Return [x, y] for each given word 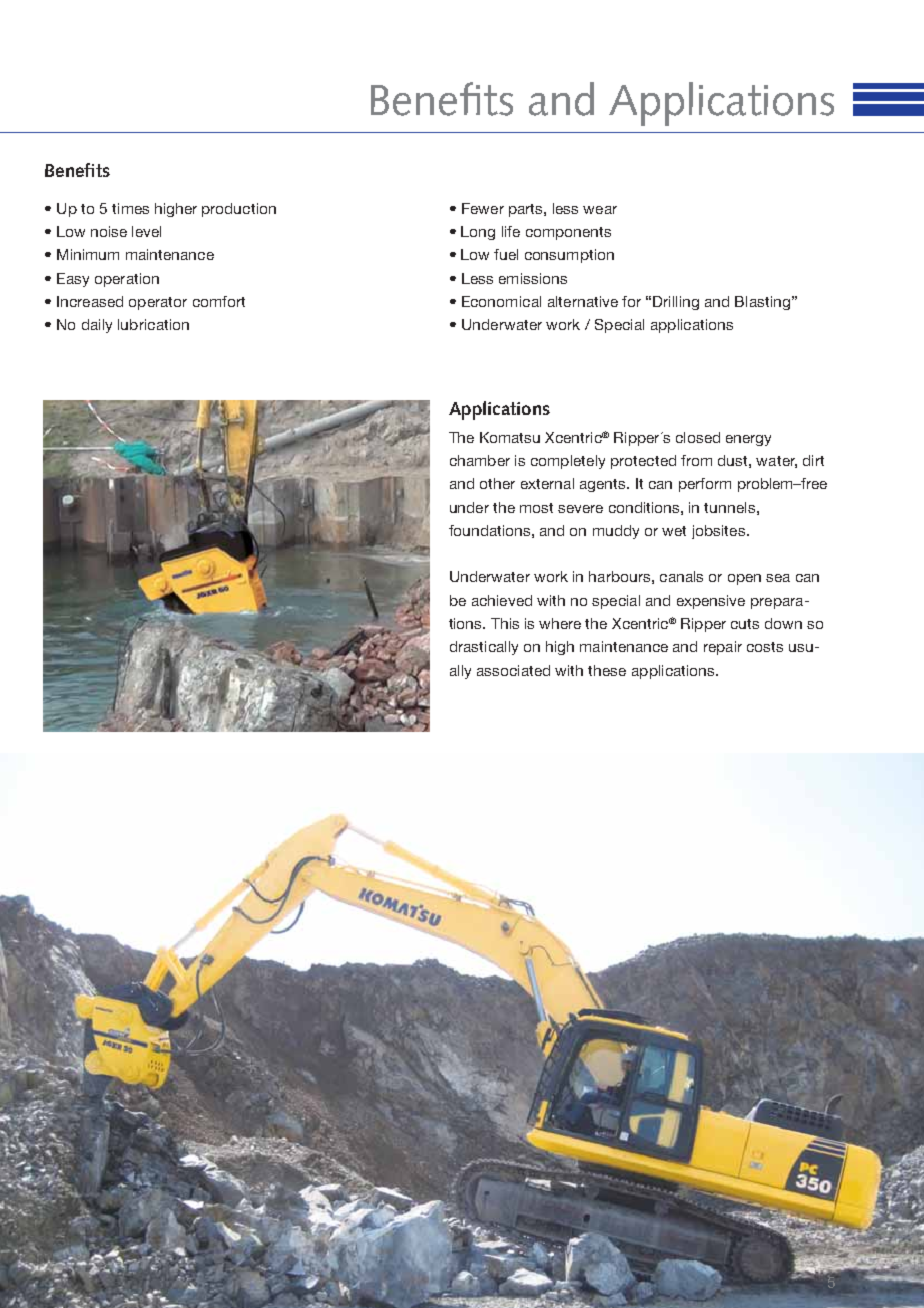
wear [600, 210]
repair [723, 648]
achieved [502, 600]
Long [478, 233]
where [560, 623]
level [146, 231]
